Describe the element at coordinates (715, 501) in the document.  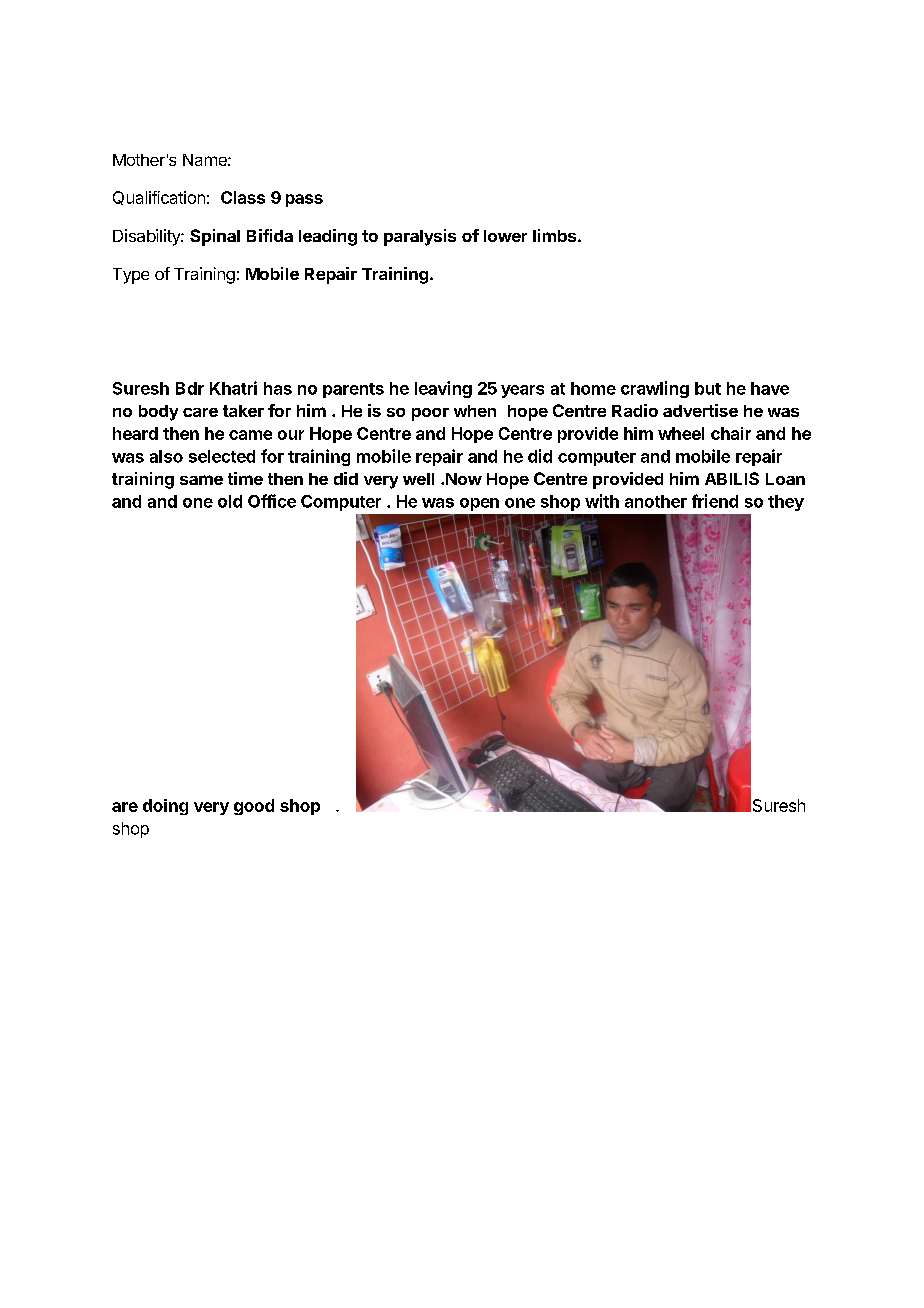
I see `friend` at that location.
